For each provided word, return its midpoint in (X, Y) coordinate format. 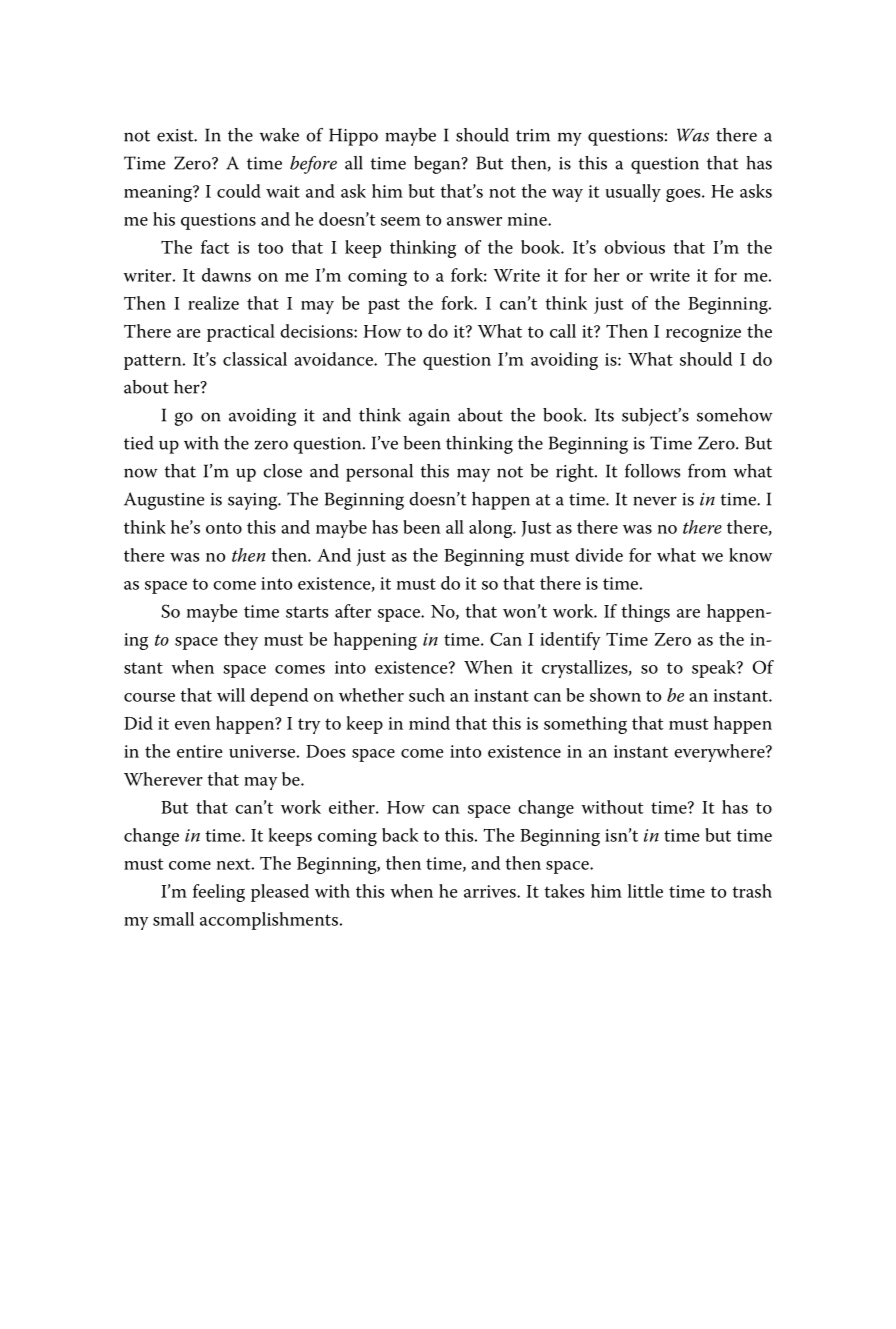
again (429, 417)
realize (213, 303)
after (353, 611)
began (438, 165)
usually (633, 193)
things (645, 613)
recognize (703, 333)
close (282, 471)
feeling (219, 893)
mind (429, 723)
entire (199, 751)
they (241, 641)
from (707, 471)
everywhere (720, 753)
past (384, 306)
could (239, 191)
